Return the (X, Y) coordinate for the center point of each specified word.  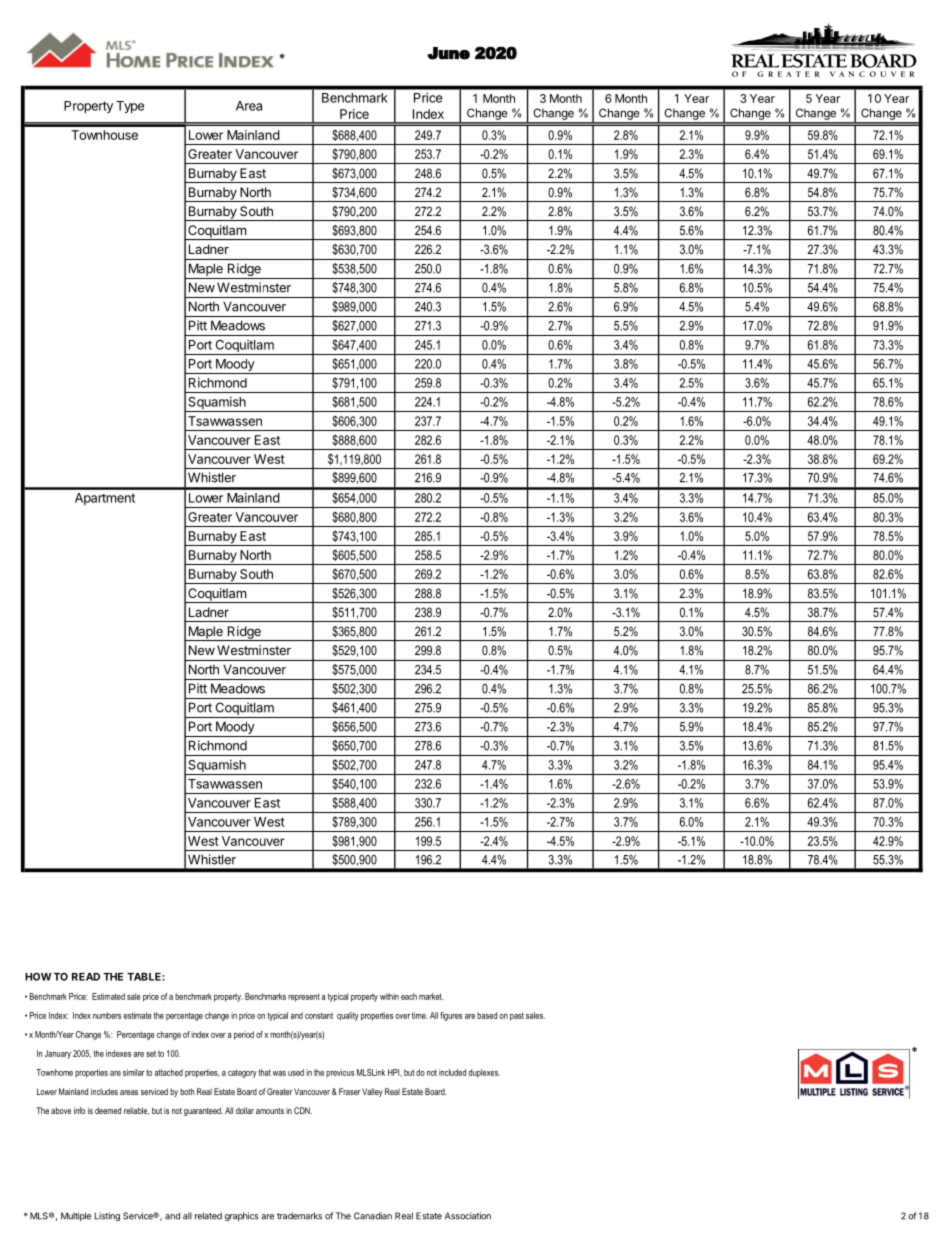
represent (304, 997)
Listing (107, 1216)
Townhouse (104, 135)
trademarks (299, 1216)
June (448, 53)
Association (468, 1216)
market (431, 996)
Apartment (105, 499)
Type (130, 107)
